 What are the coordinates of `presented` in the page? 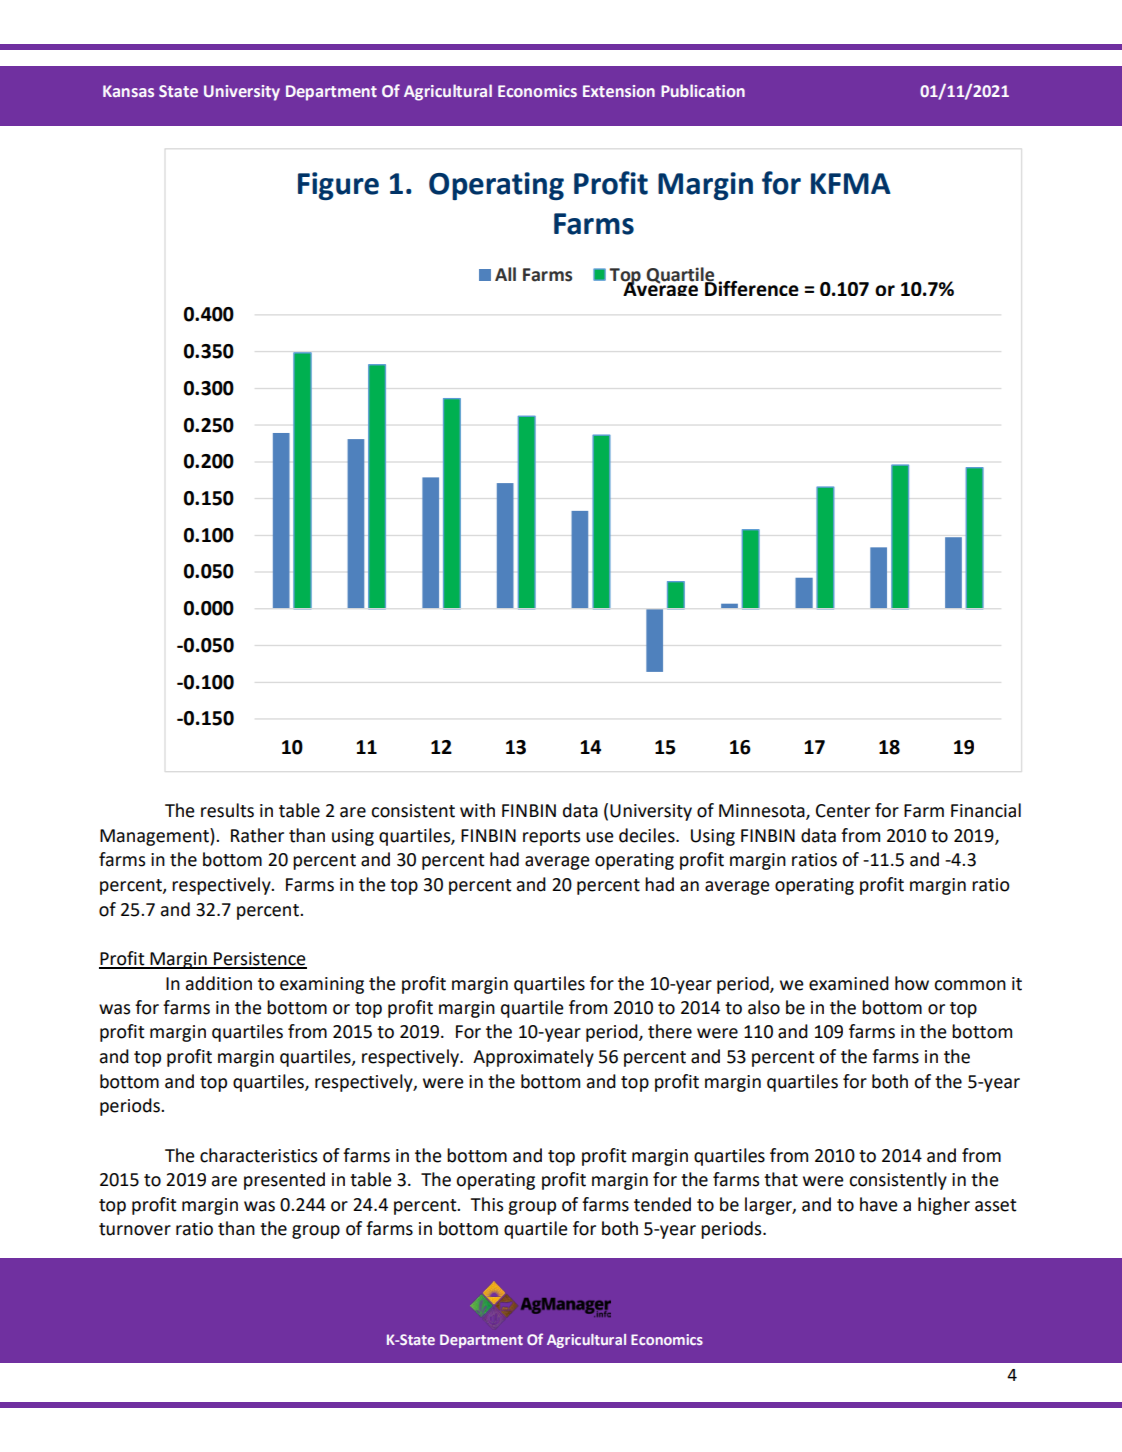 It's located at (284, 1181).
